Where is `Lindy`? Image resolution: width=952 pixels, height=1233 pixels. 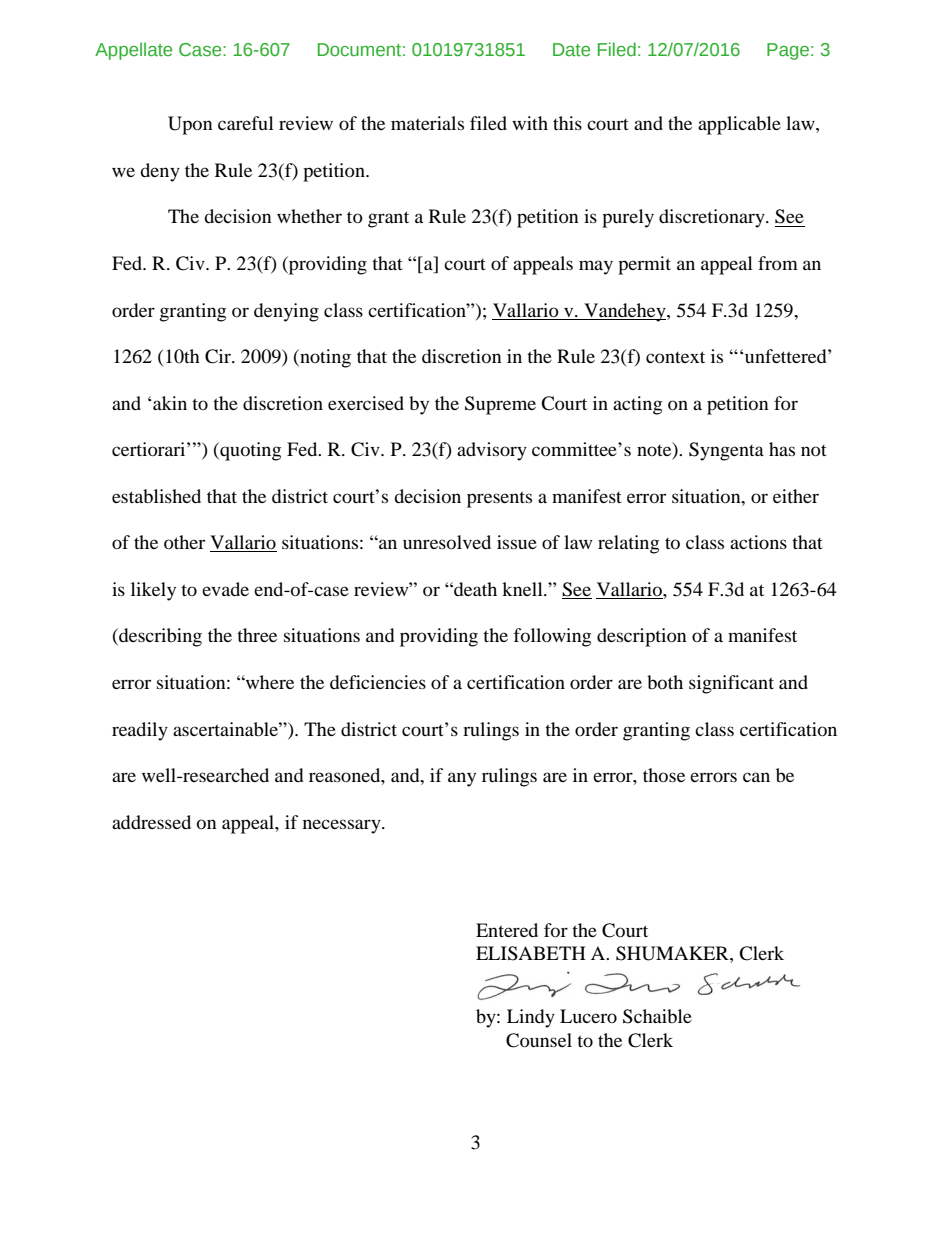
Lindy is located at coordinates (531, 1018).
